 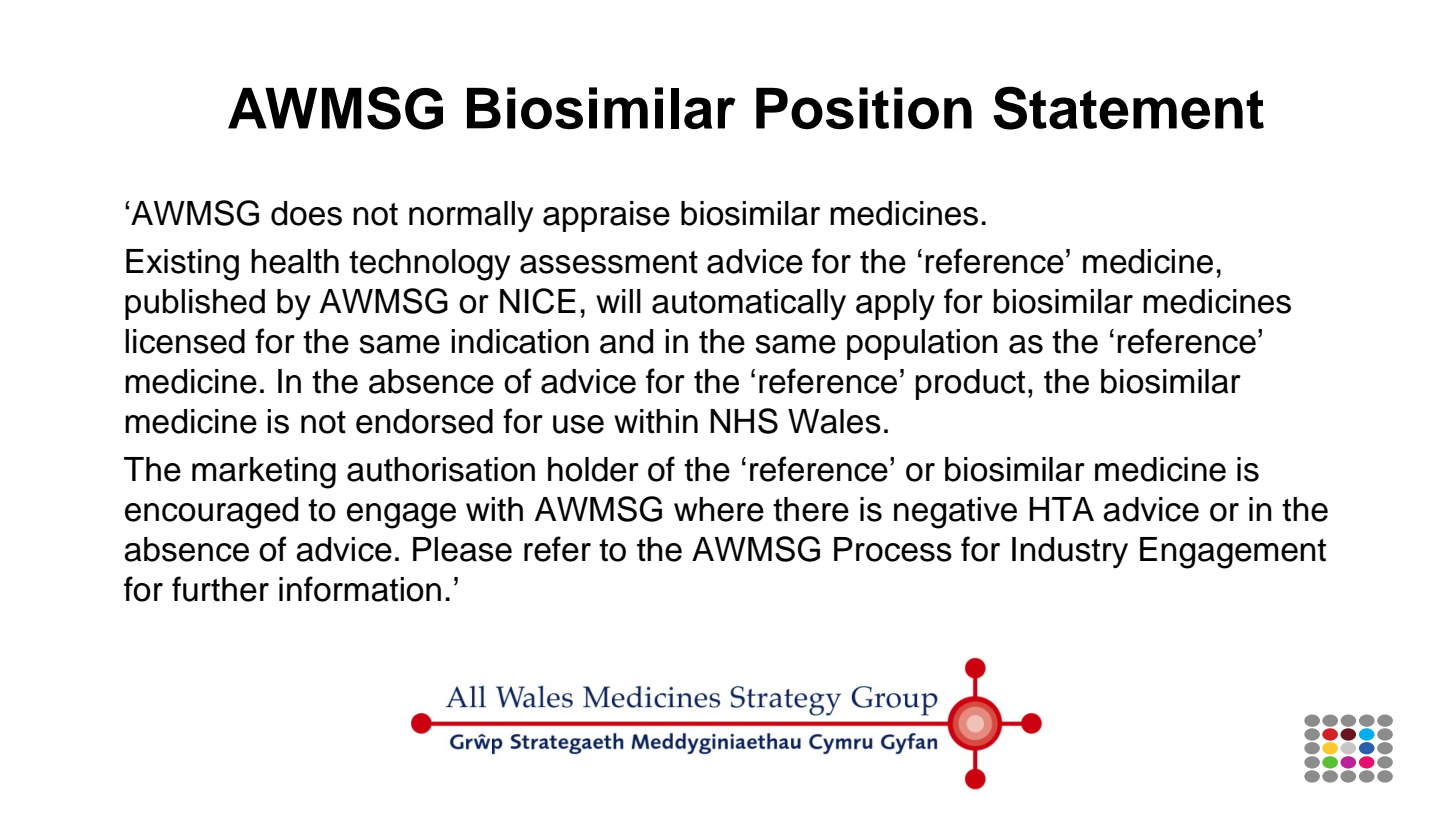 I want to click on Position, so click(x=864, y=108).
